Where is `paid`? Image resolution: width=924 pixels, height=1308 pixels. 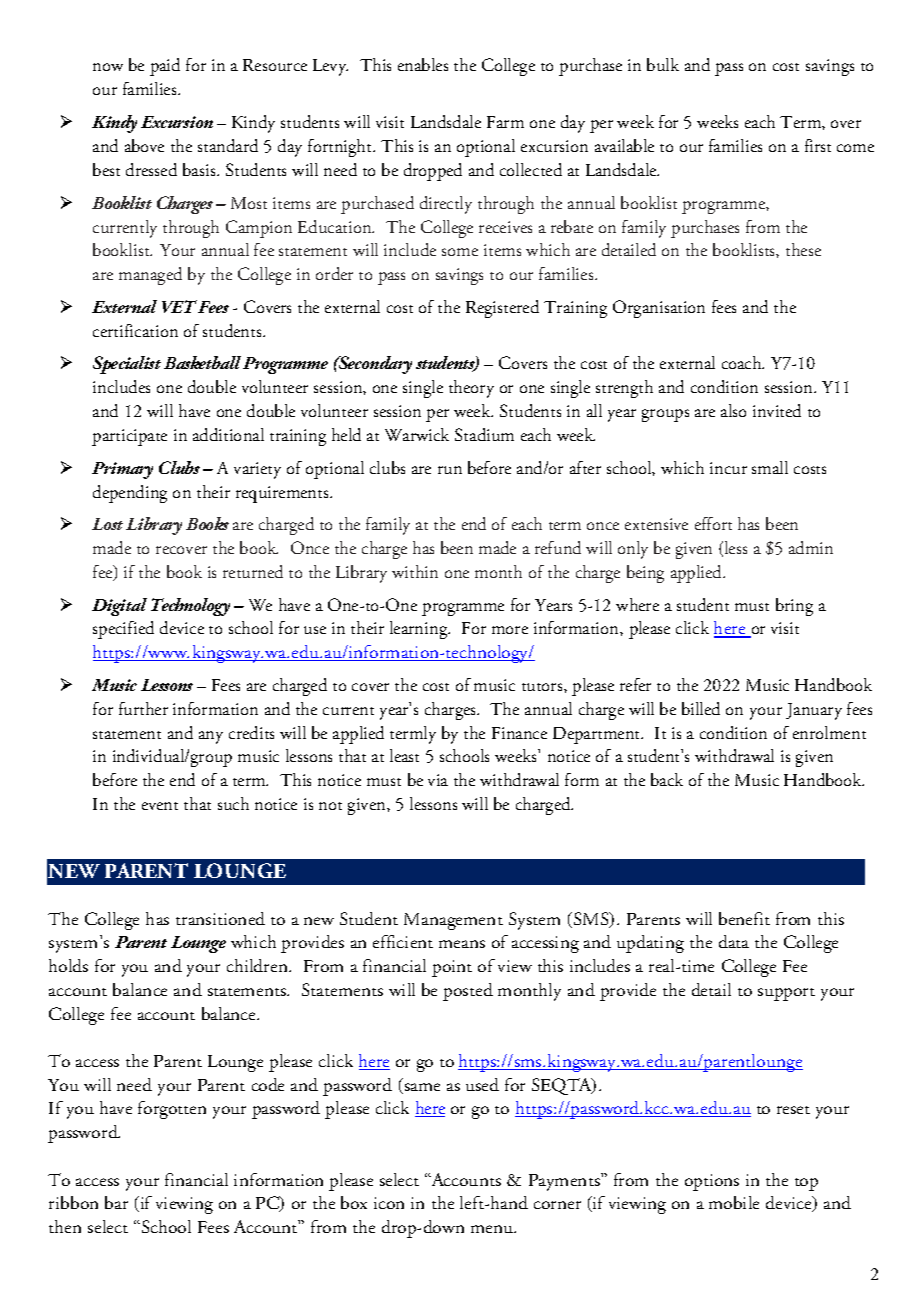 paid is located at coordinates (165, 67).
